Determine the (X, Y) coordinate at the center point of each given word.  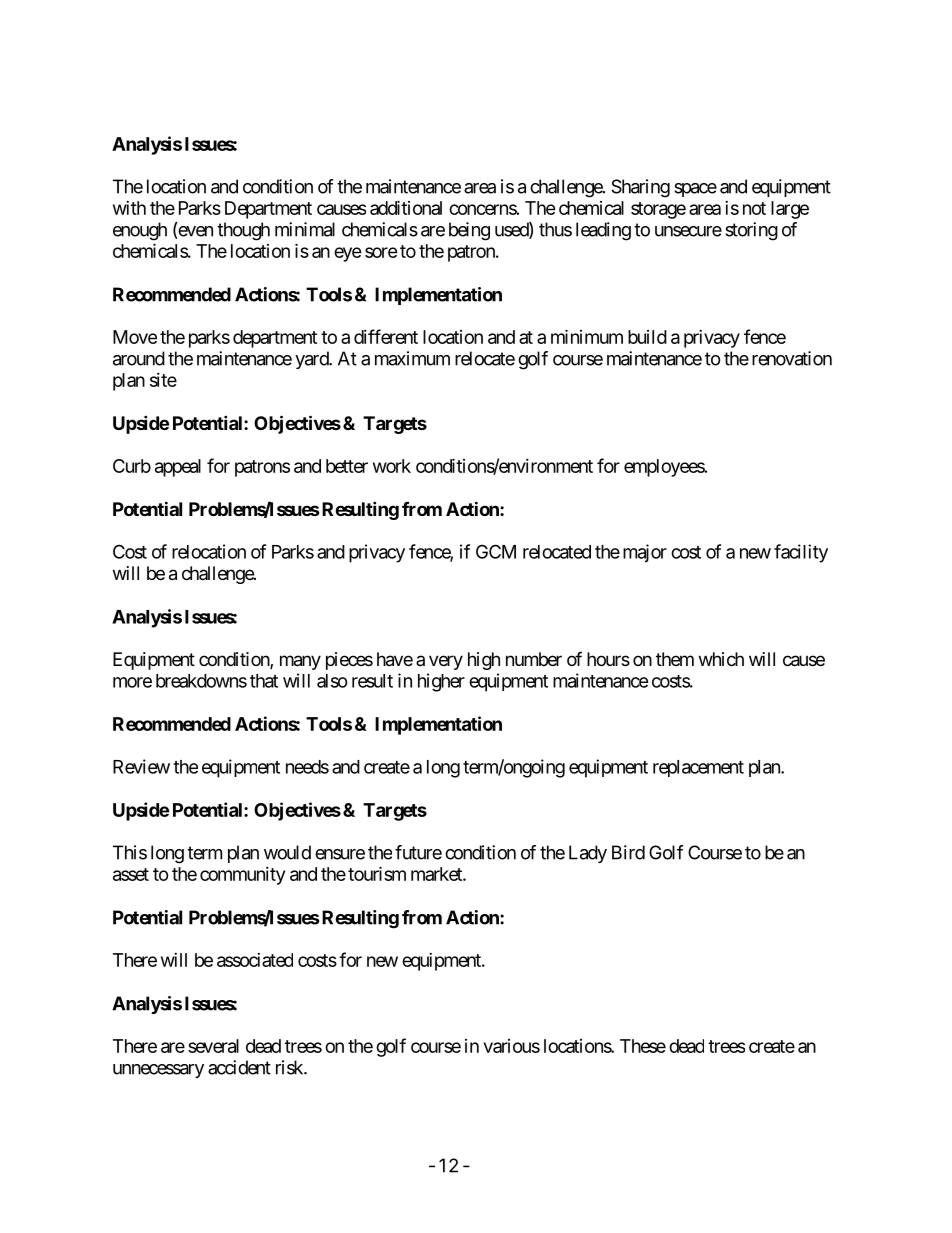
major (645, 553)
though (243, 231)
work (392, 466)
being (469, 231)
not (754, 208)
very (446, 662)
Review (141, 766)
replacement (698, 768)
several (213, 1046)
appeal (178, 468)
